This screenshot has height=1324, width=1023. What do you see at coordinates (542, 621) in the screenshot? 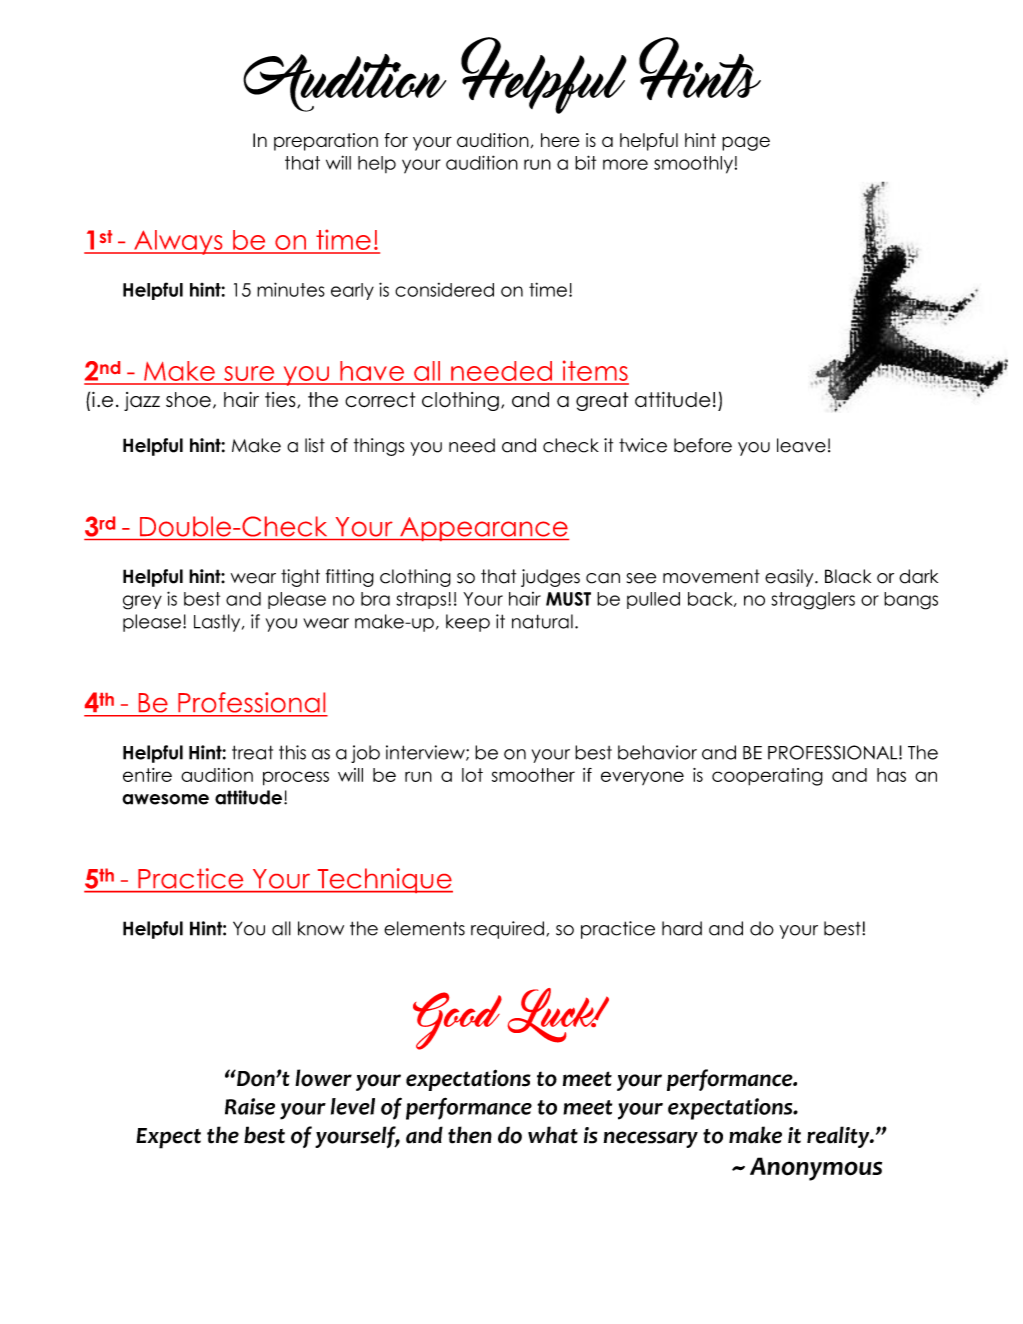
I see `natural` at bounding box center [542, 621].
